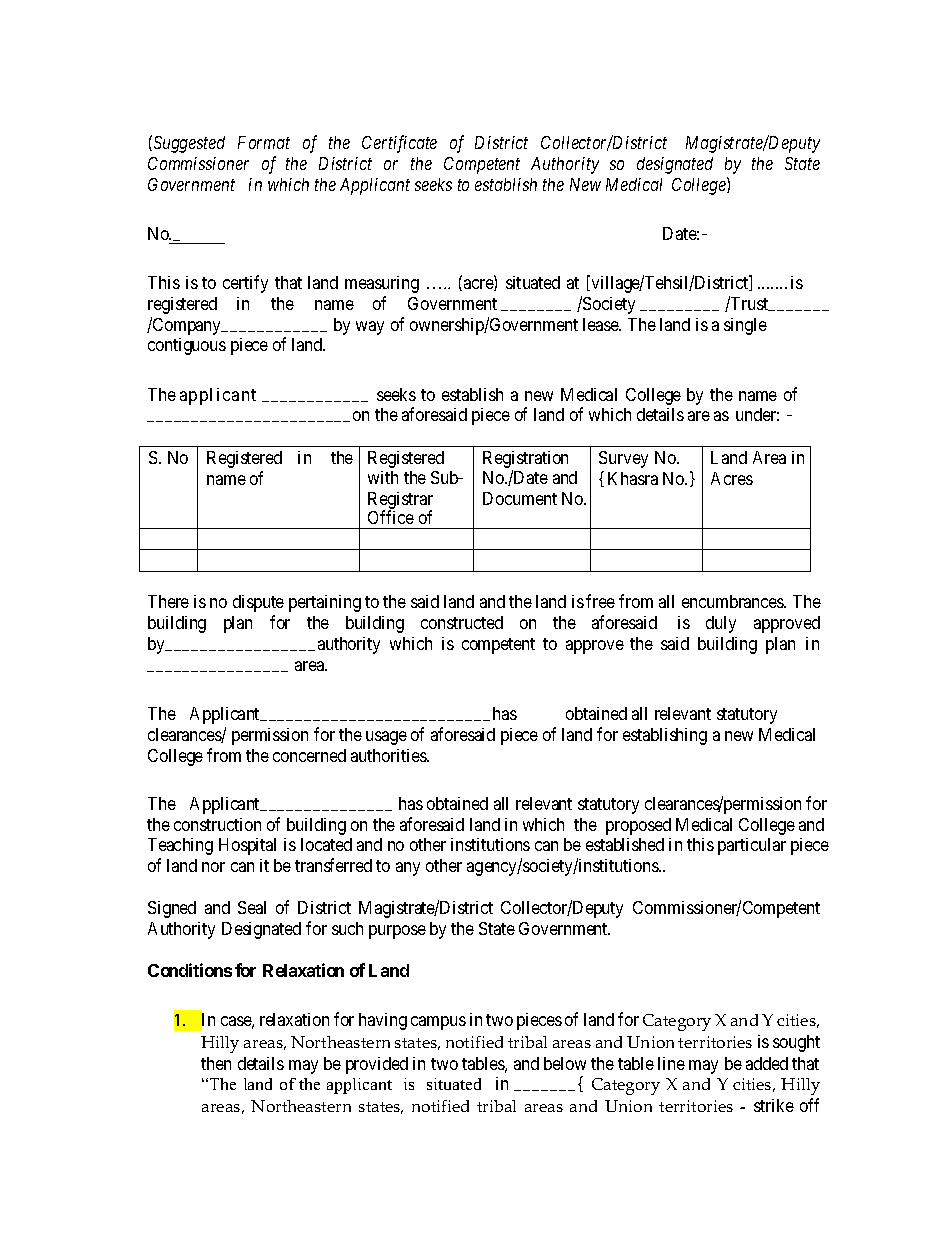 The width and height of the document is (952, 1233). I want to click on campus, so click(438, 1023).
